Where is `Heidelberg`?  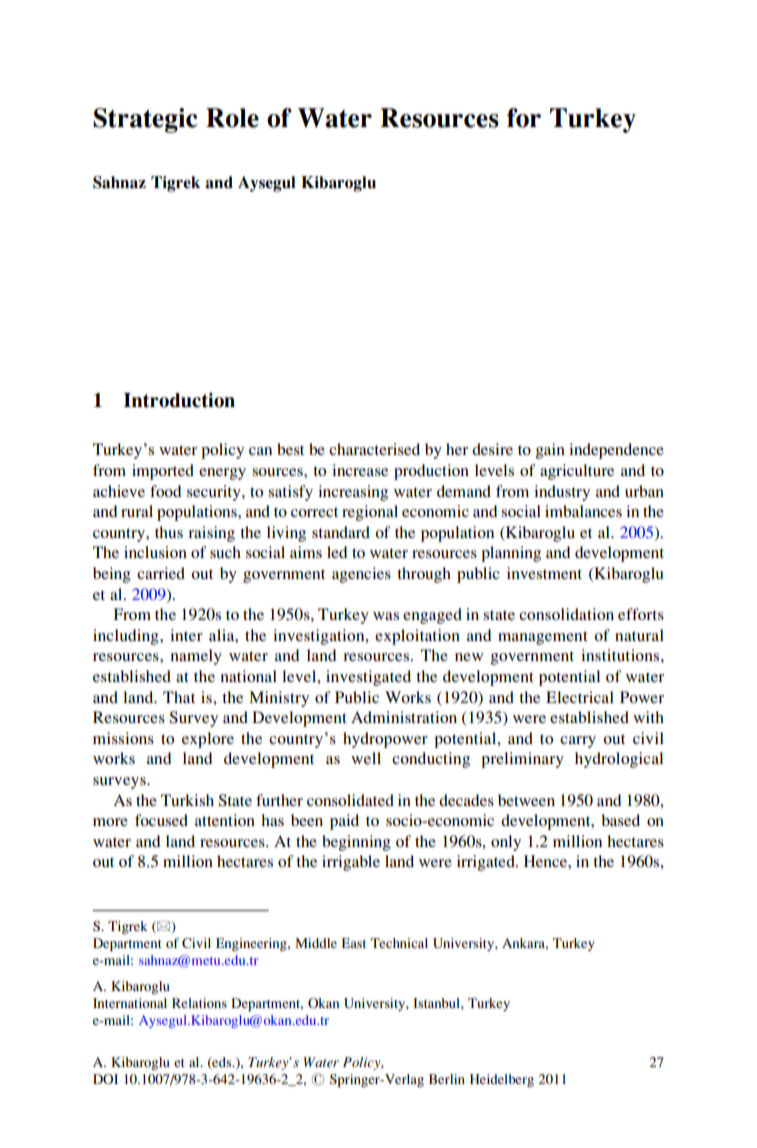 Heidelberg is located at coordinates (502, 1080).
